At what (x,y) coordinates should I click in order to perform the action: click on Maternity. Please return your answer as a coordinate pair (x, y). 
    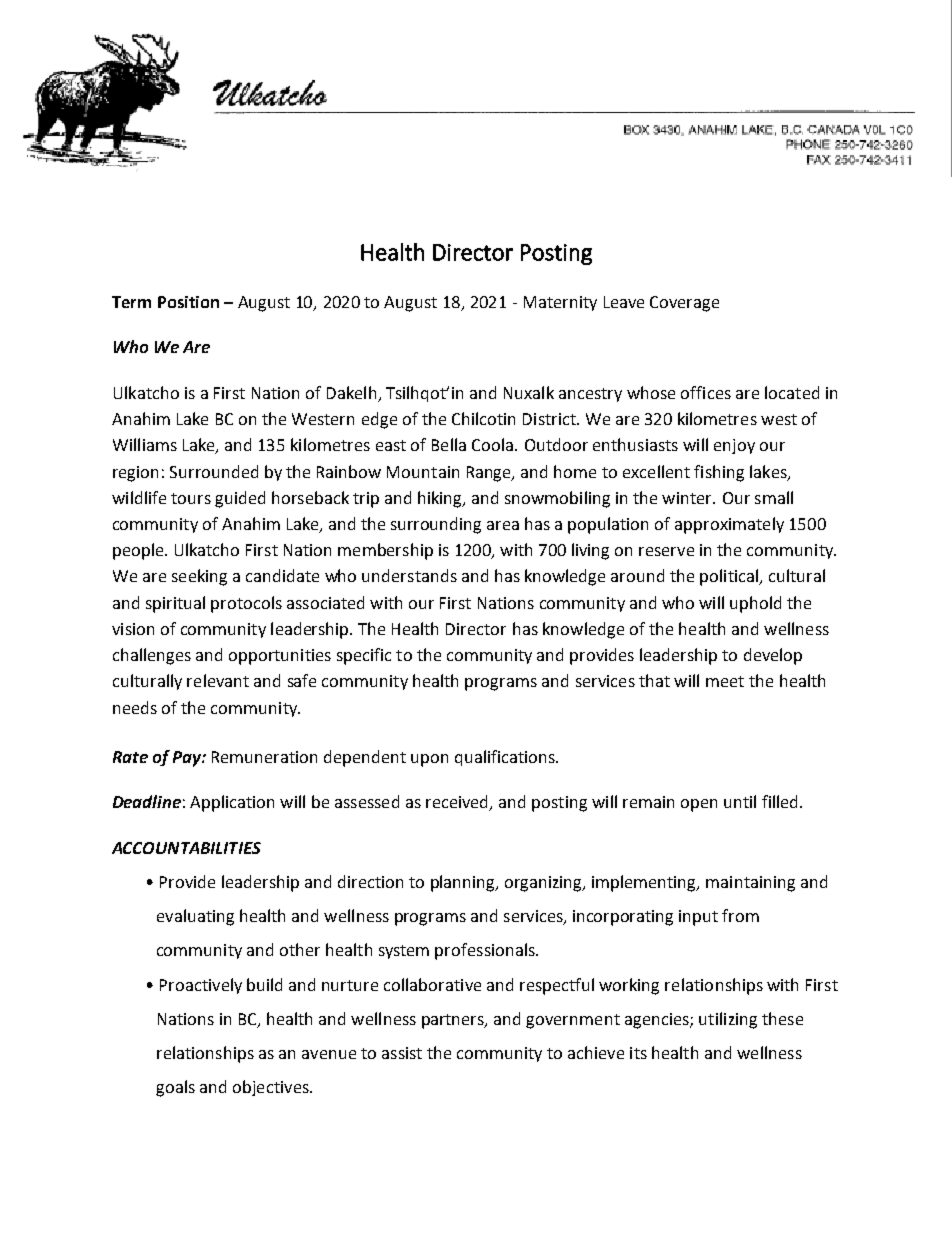
    Looking at the image, I should click on (560, 303).
